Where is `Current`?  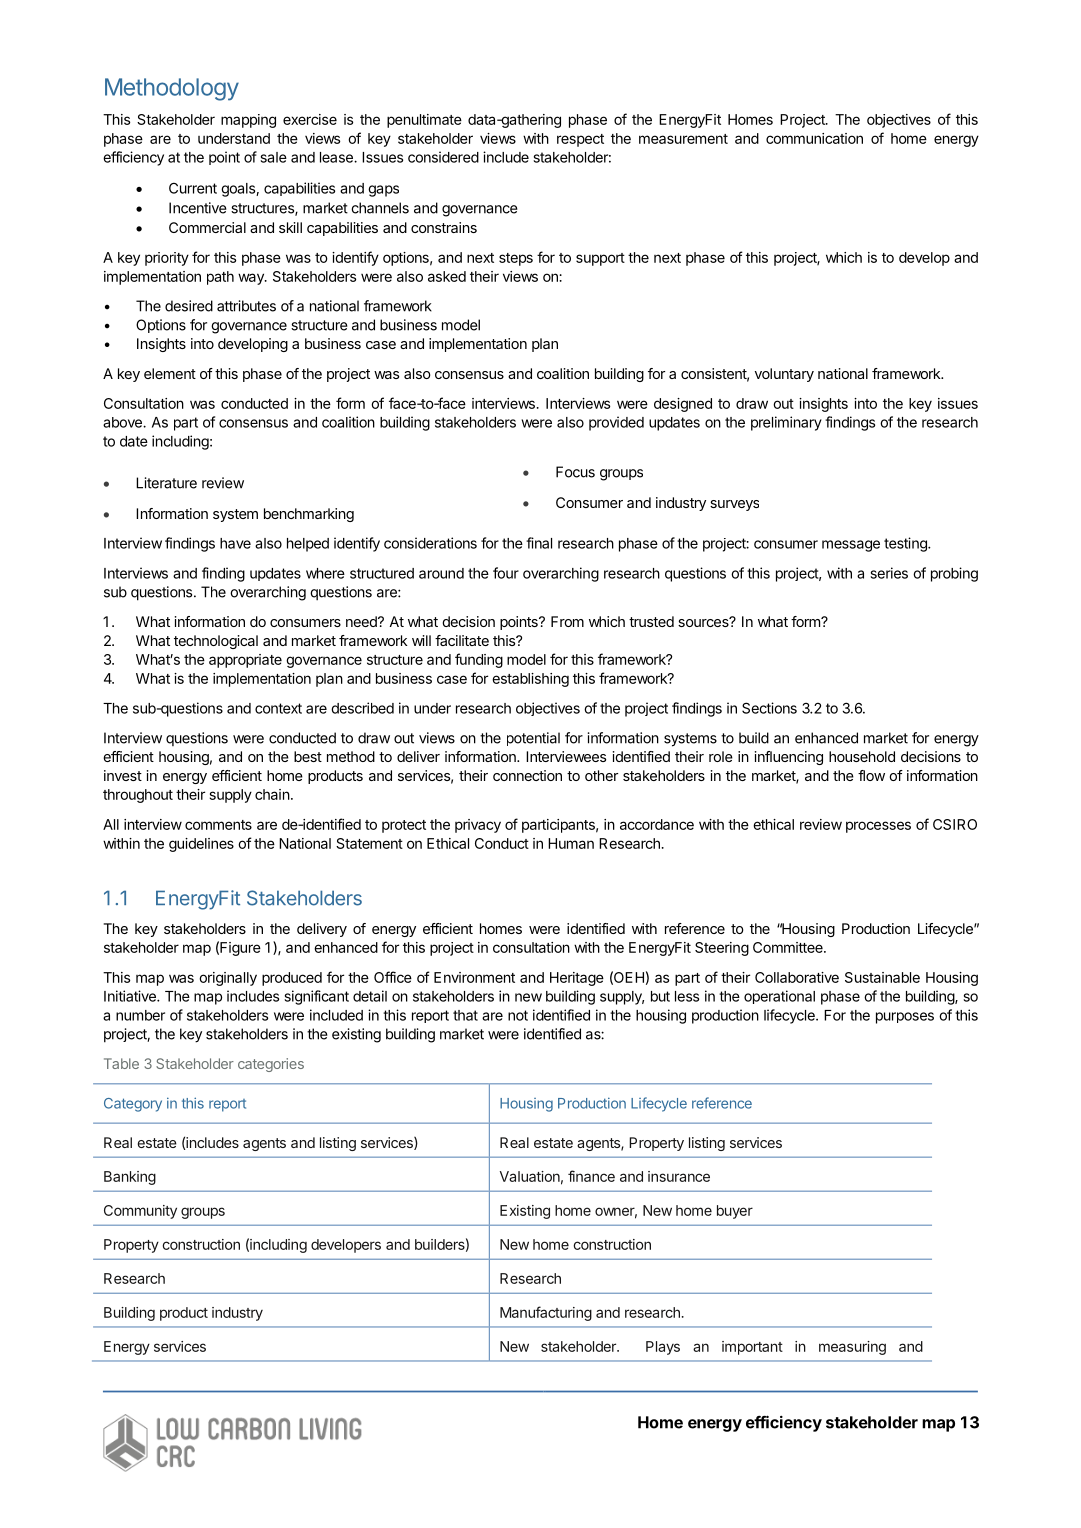 Current is located at coordinates (193, 188).
